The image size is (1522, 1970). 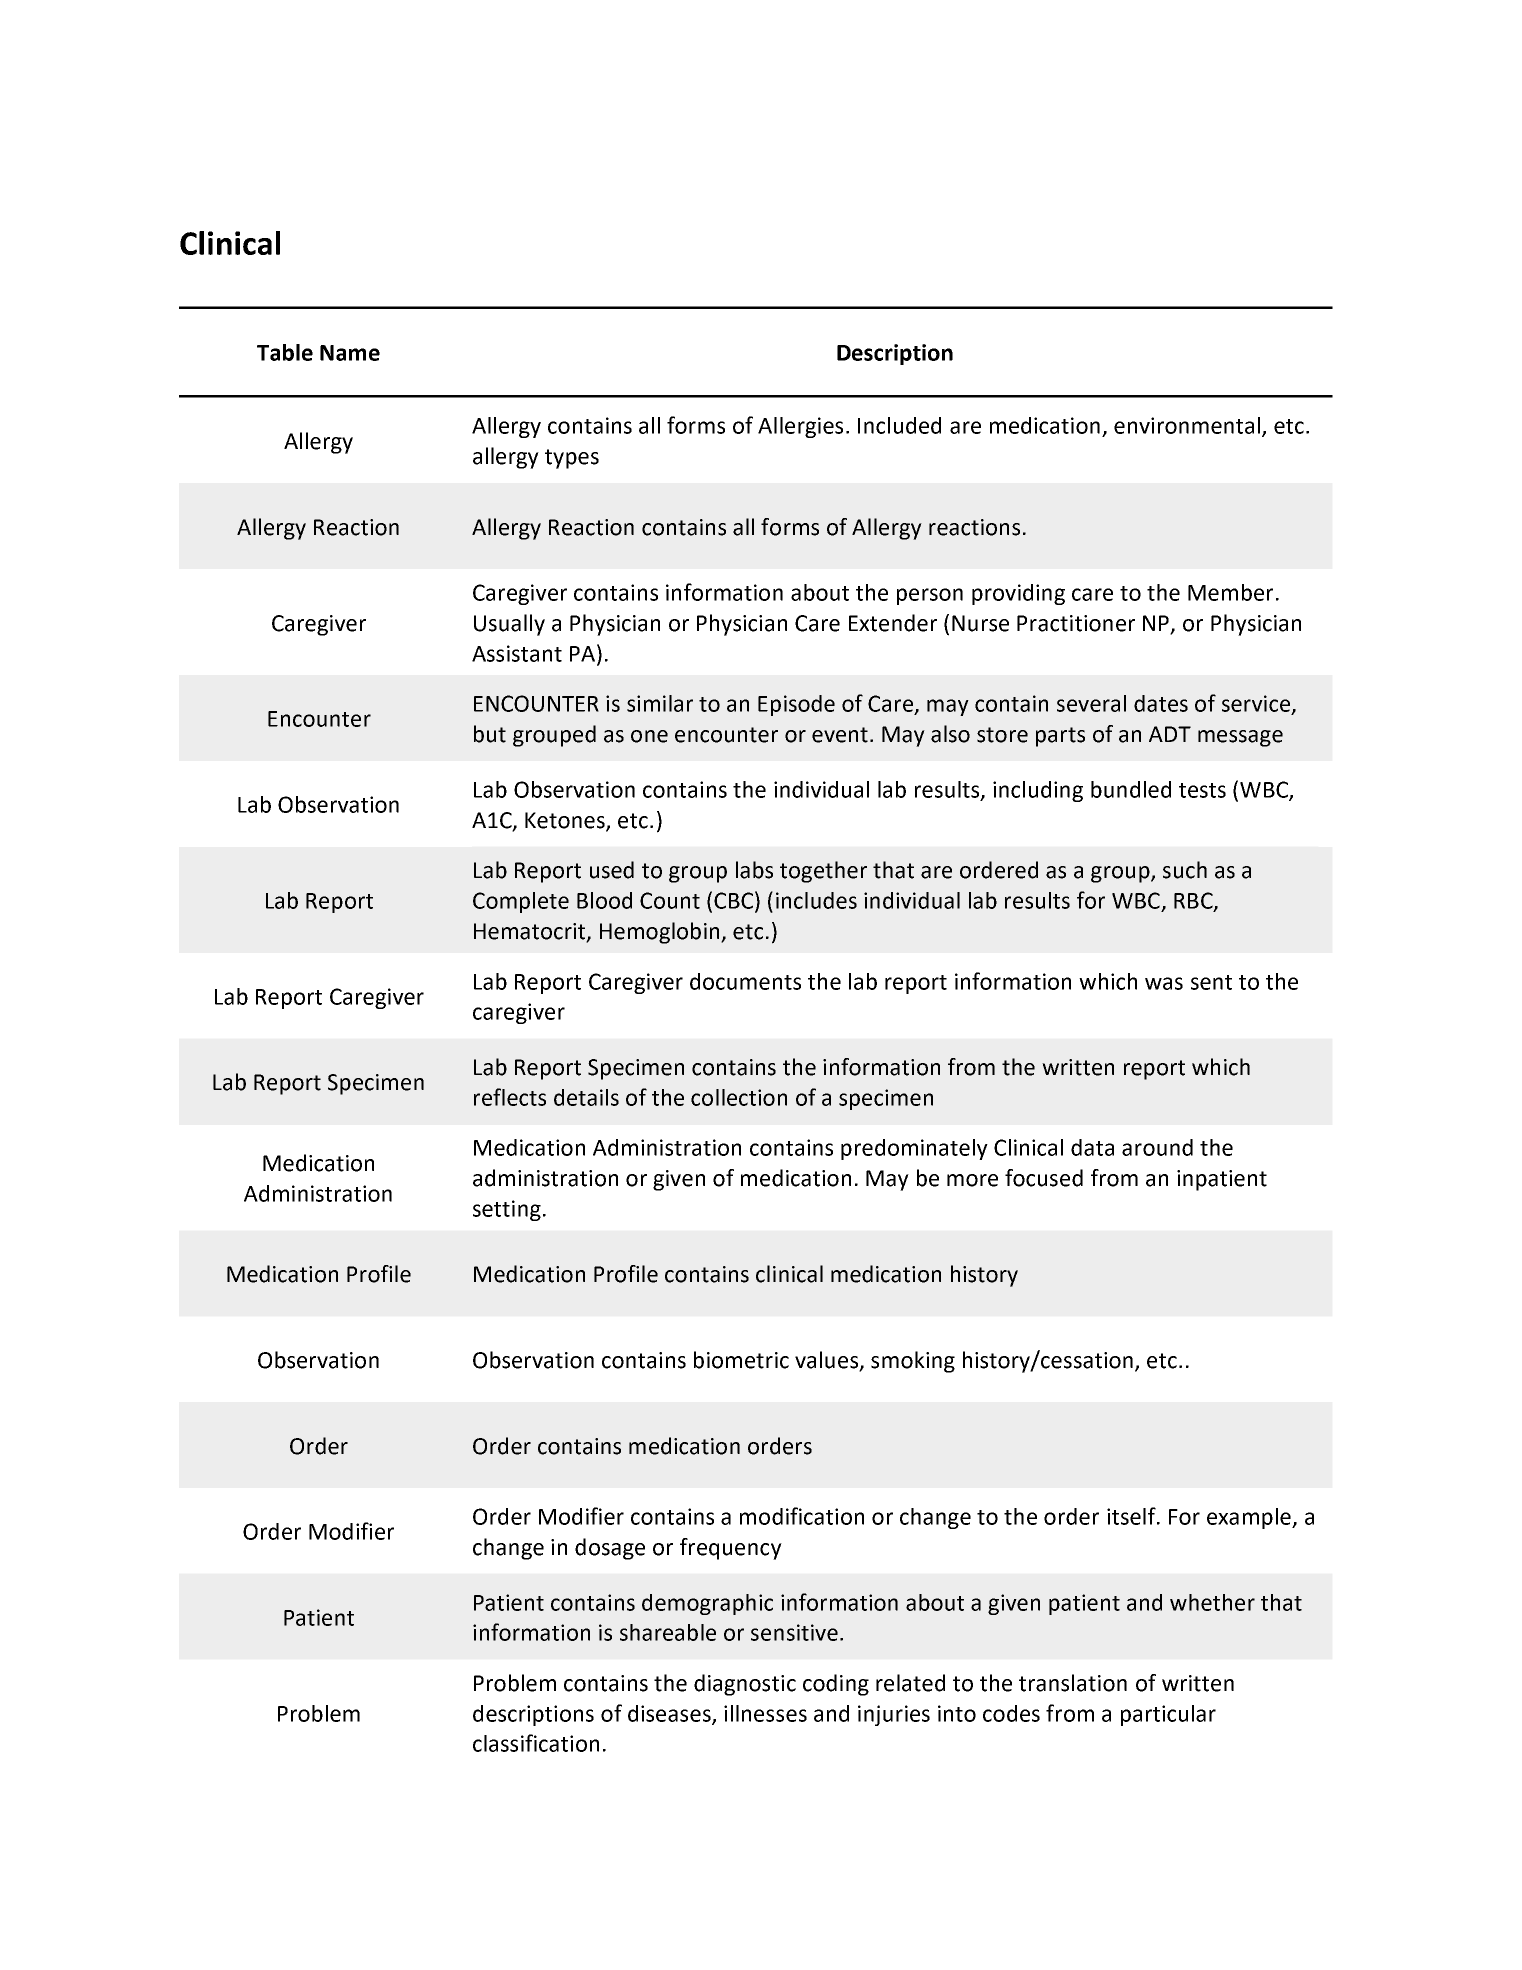 What do you see at coordinates (536, 1743) in the page?
I see `classification` at bounding box center [536, 1743].
